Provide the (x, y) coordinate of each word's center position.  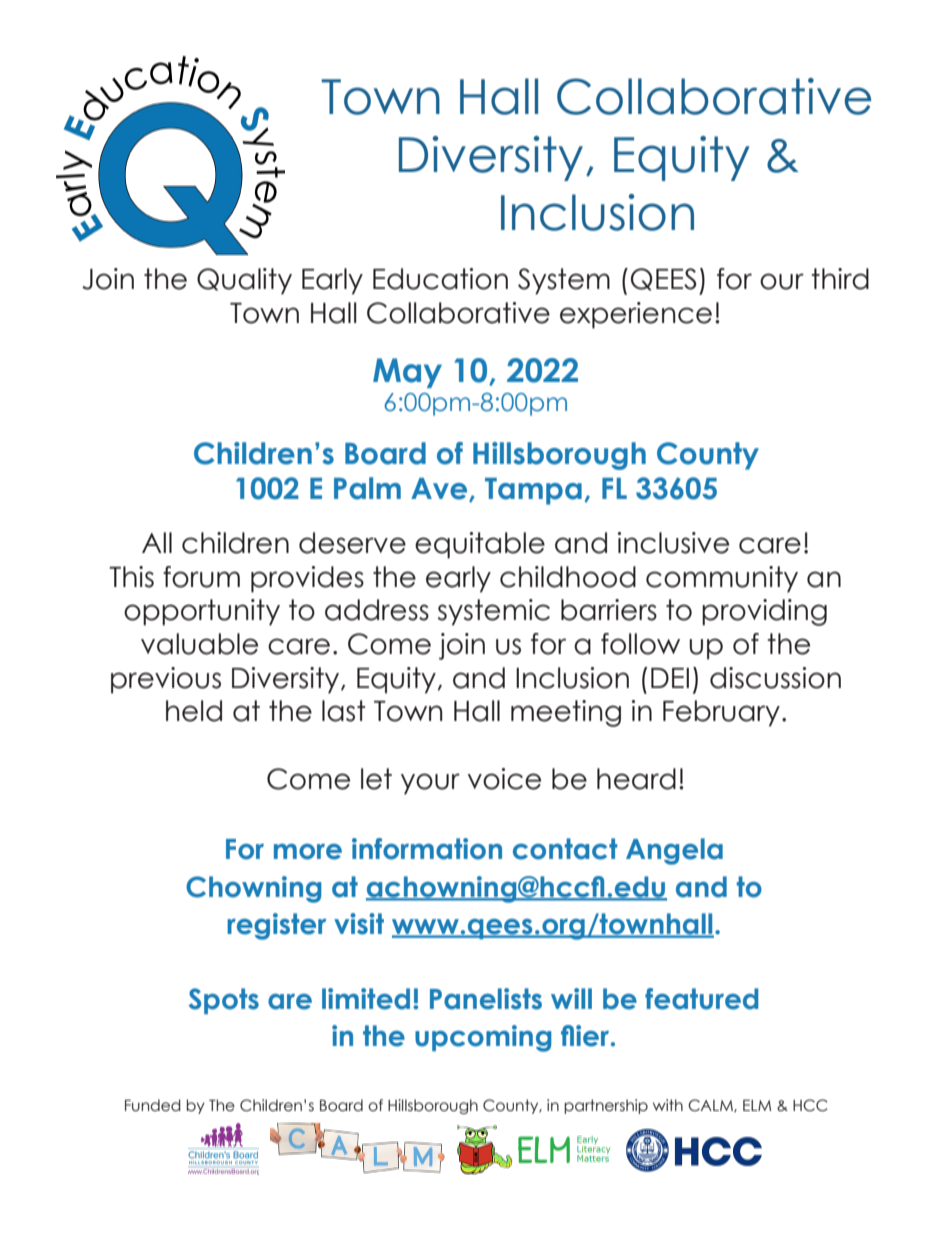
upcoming (483, 1038)
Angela (674, 851)
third (840, 279)
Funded (153, 1105)
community (722, 579)
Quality (244, 281)
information (427, 849)
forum (201, 577)
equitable (480, 545)
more (308, 852)
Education (440, 279)
